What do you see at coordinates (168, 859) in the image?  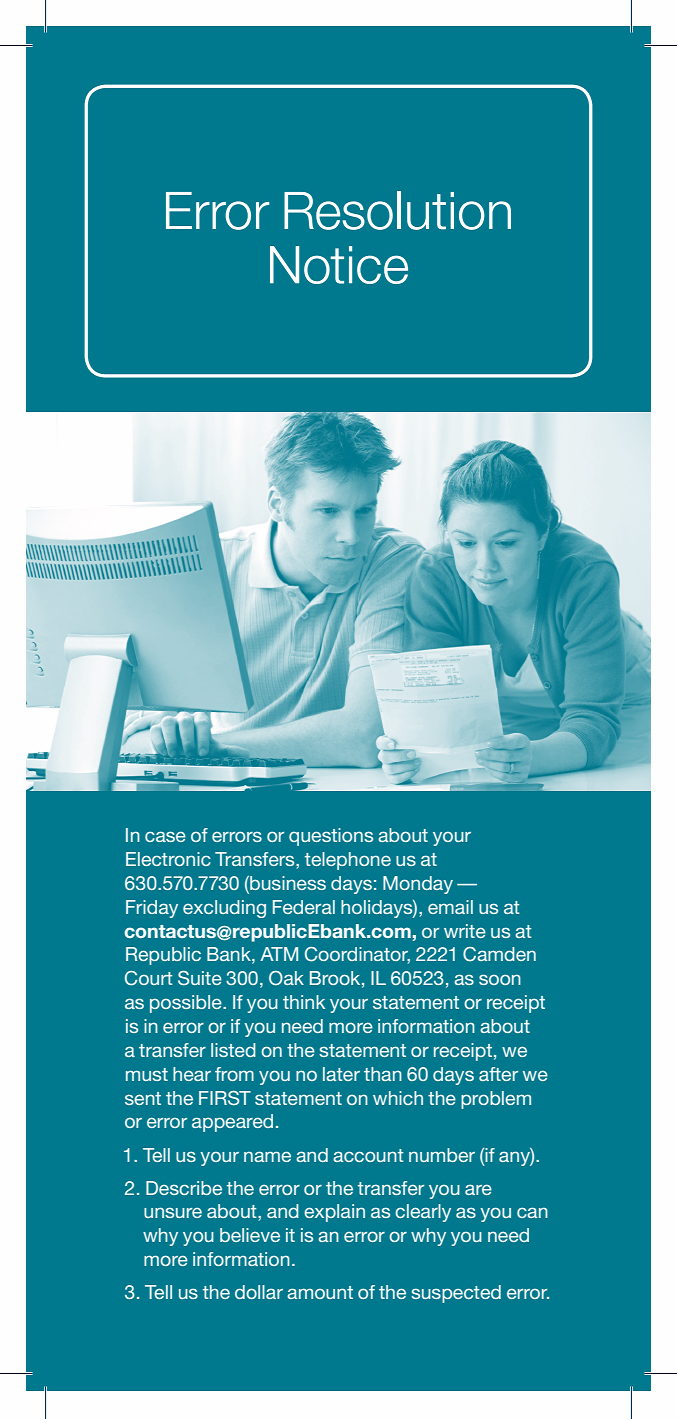 I see `Electronic` at bounding box center [168, 859].
